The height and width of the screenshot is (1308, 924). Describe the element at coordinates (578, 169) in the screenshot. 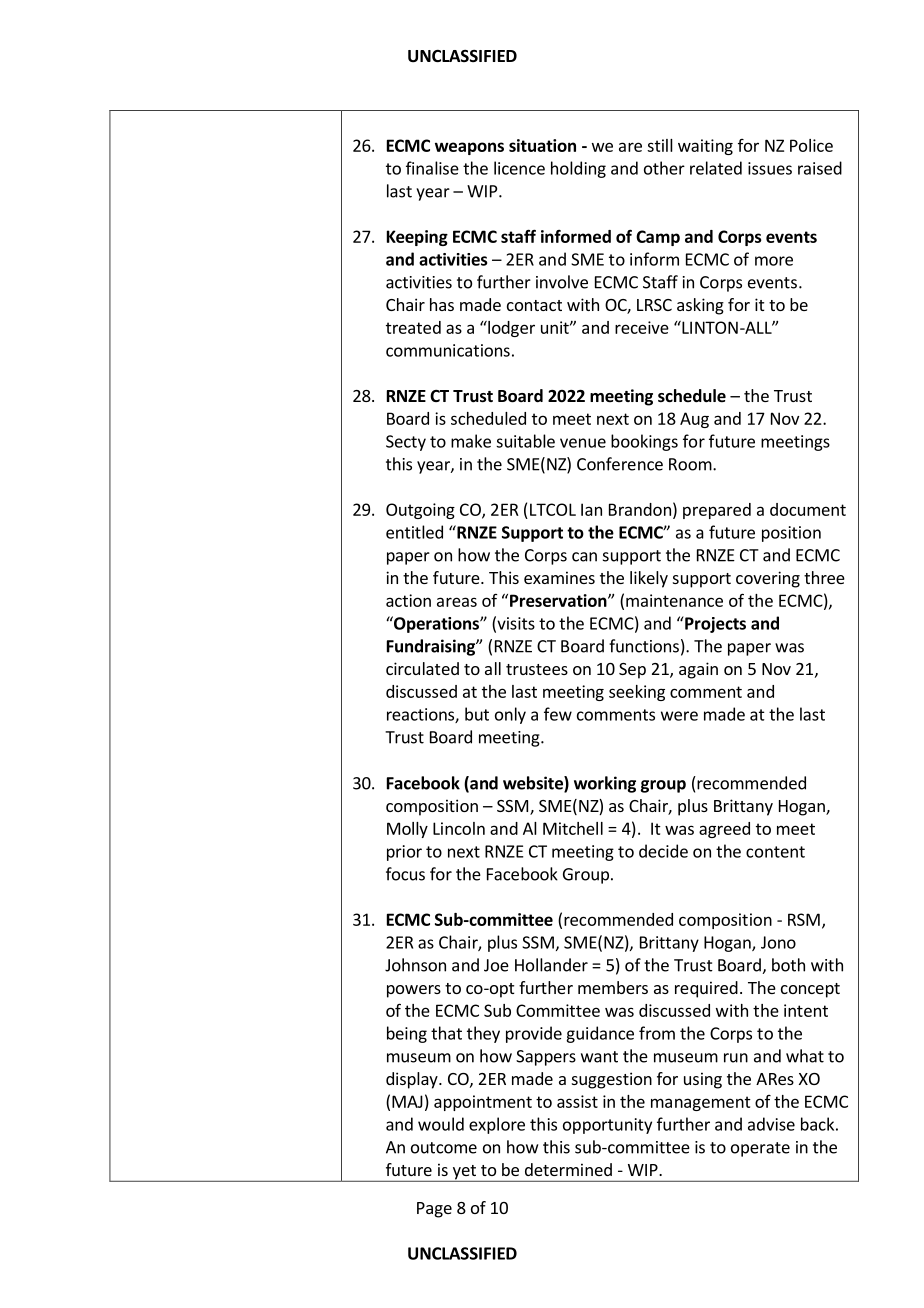

I see `holding` at that location.
